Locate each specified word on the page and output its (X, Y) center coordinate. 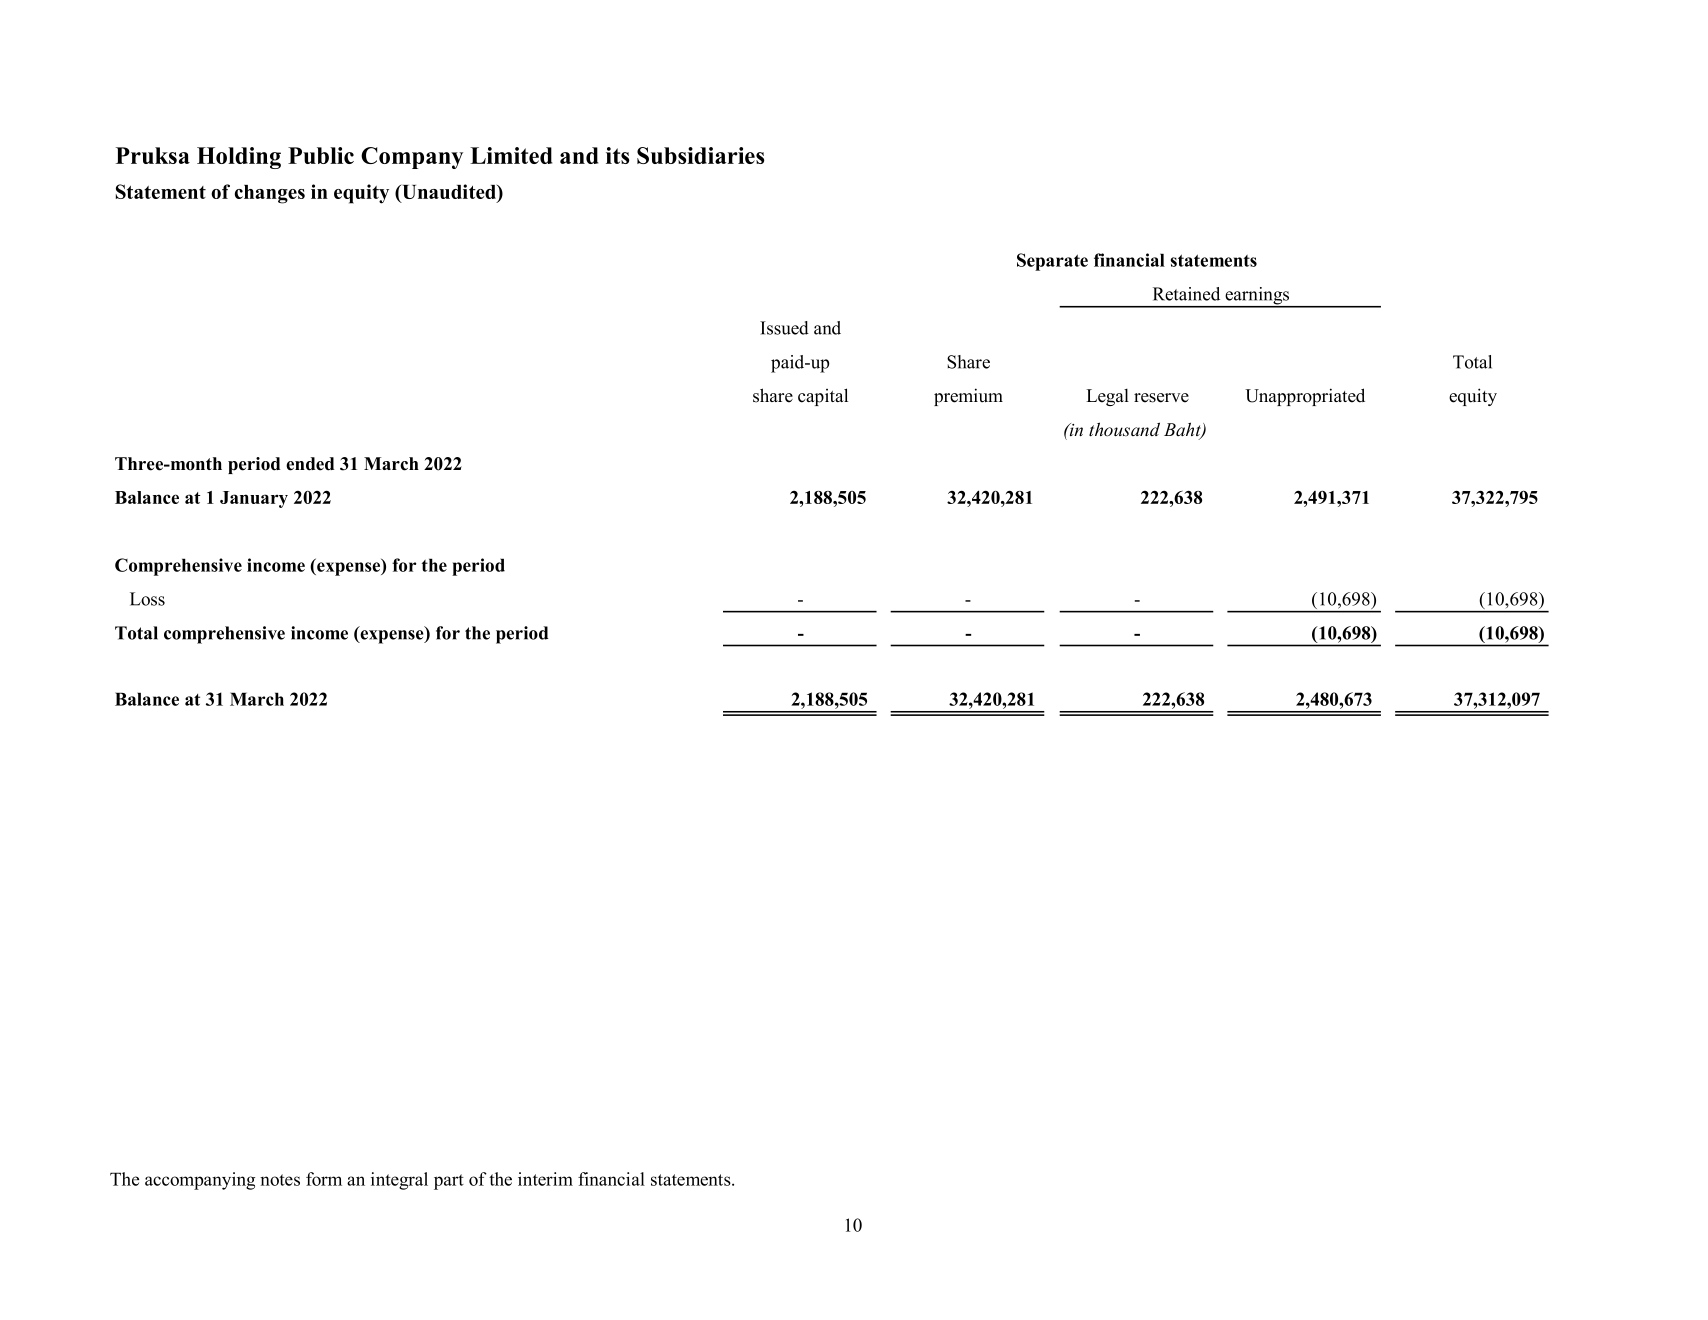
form (324, 1179)
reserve (1161, 398)
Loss (147, 599)
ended (310, 464)
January (254, 499)
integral (399, 1181)
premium (968, 397)
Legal (1107, 397)
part (449, 1182)
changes (270, 194)
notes (280, 1180)
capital (823, 397)
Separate (1052, 262)
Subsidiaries (700, 155)
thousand (1124, 429)
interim (545, 1179)
